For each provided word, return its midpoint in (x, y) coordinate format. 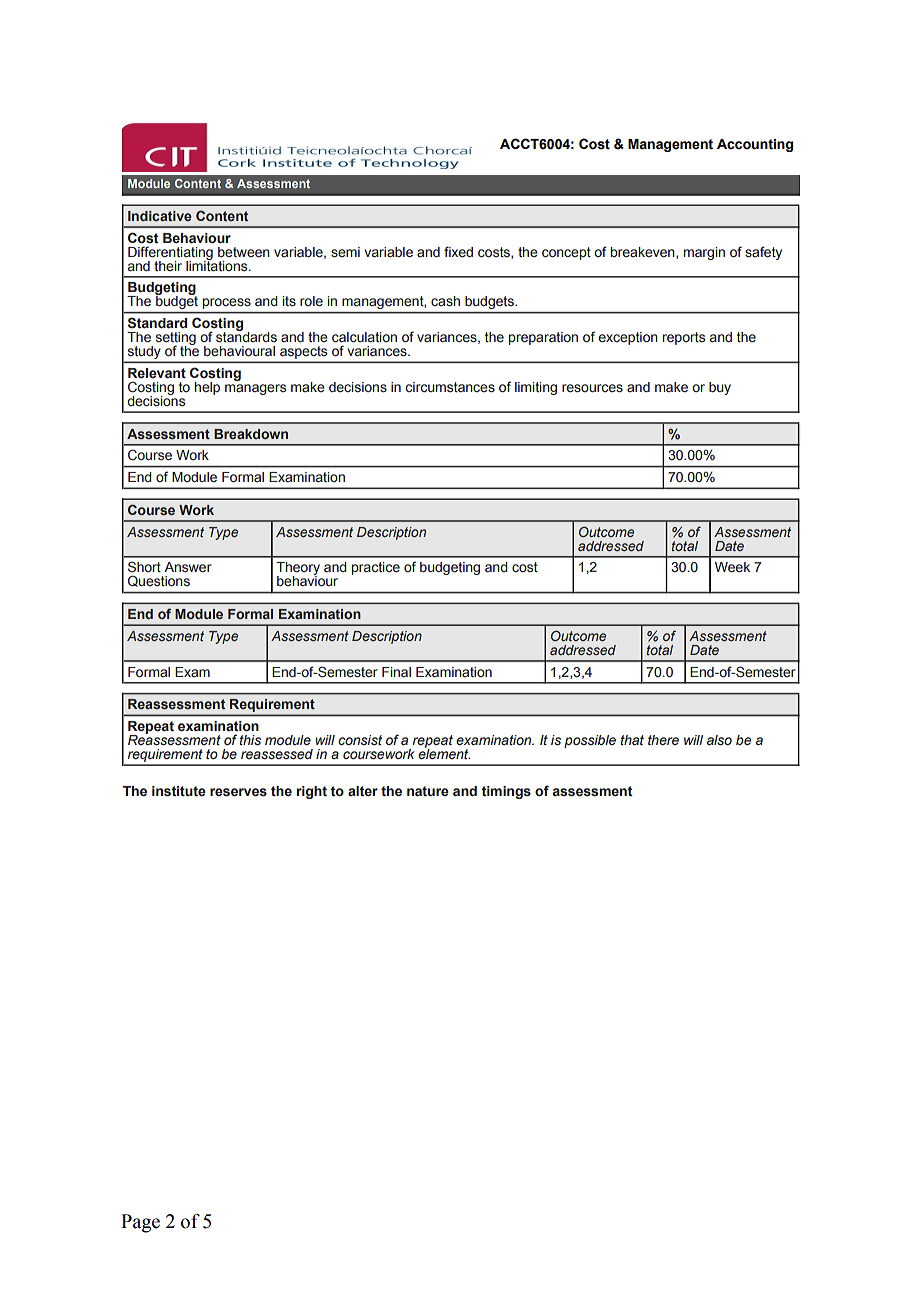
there (663, 740)
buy (720, 388)
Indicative (160, 216)
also (719, 740)
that (632, 740)
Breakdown (251, 434)
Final (396, 672)
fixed (458, 252)
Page (140, 1223)
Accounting (755, 145)
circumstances (450, 387)
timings (506, 792)
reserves (238, 792)
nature (428, 791)
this (250, 740)
